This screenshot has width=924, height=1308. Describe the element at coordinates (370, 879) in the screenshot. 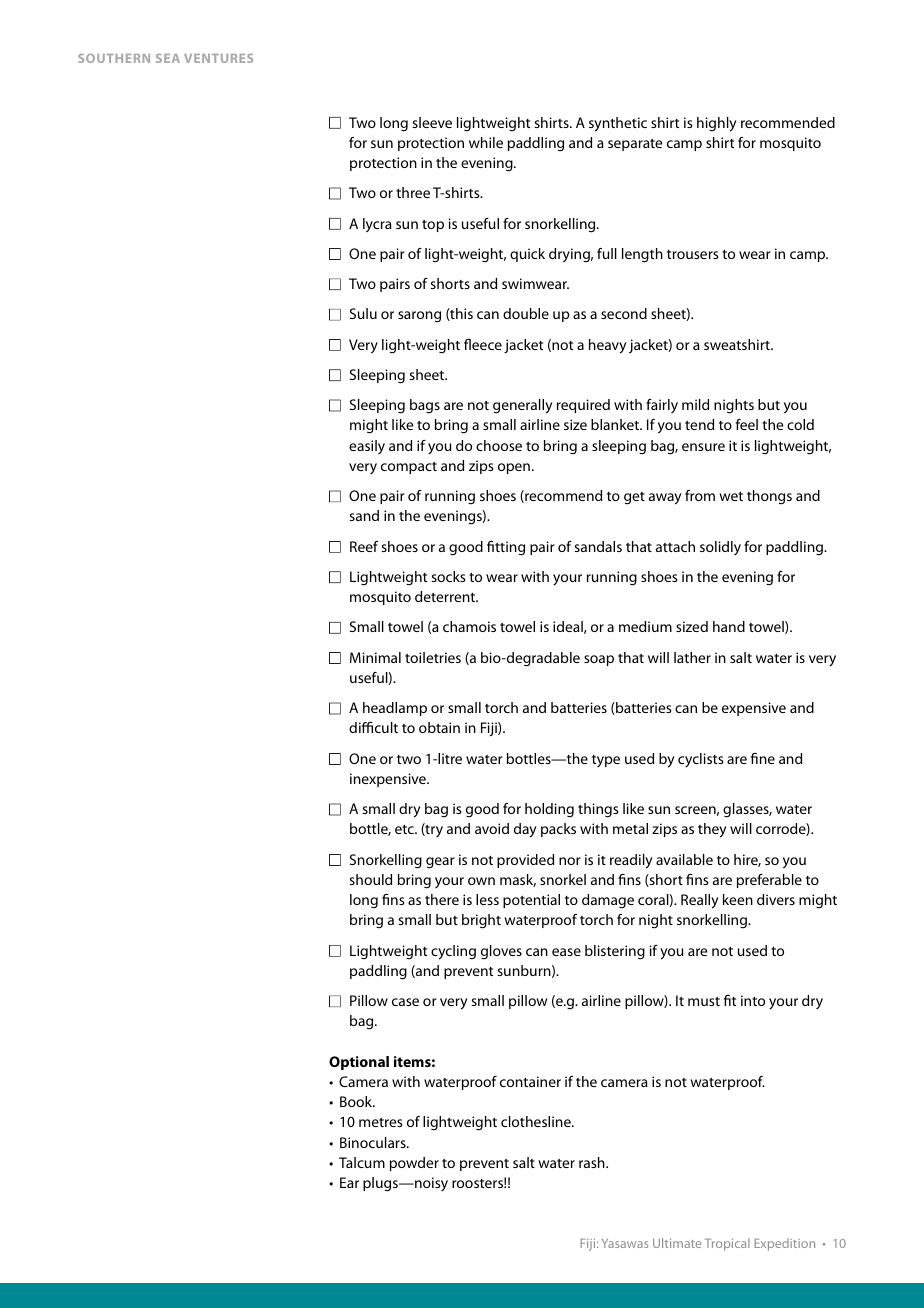

I see `should` at that location.
